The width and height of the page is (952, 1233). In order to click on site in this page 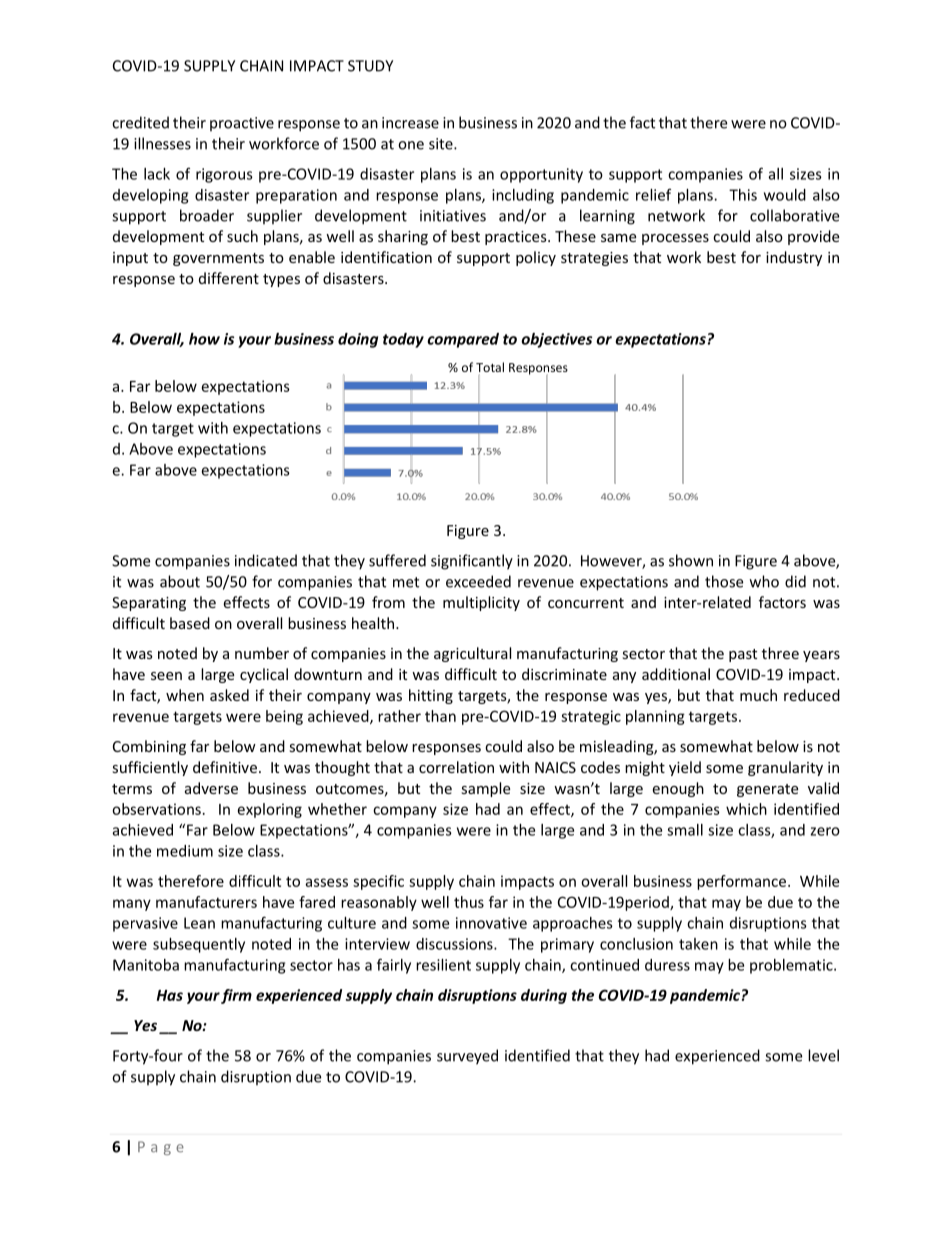, I will do `click(442, 144)`.
